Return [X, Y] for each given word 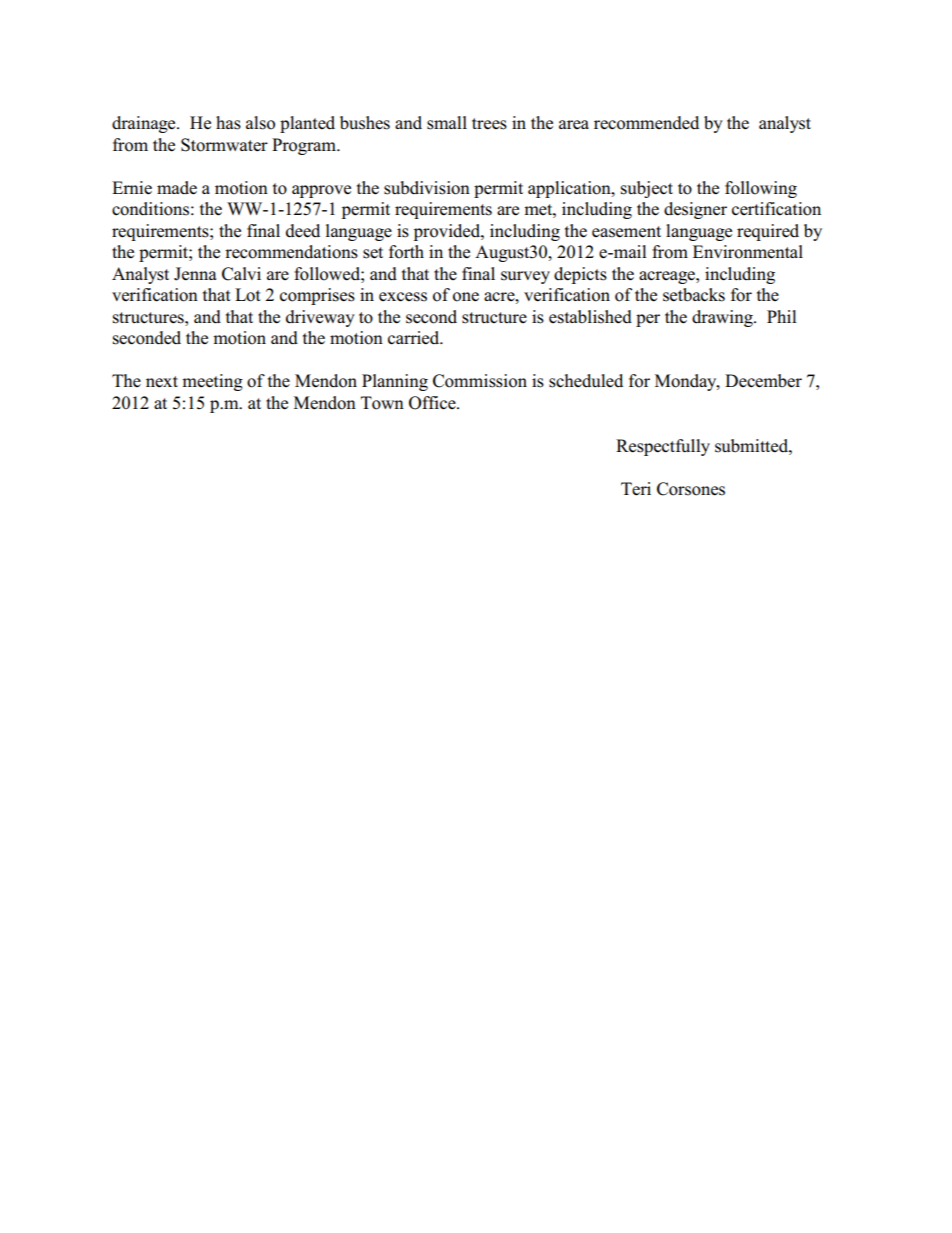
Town [382, 403]
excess [403, 297]
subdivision [427, 188]
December [763, 381]
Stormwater [224, 145]
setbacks [694, 295]
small [447, 123]
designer [695, 210]
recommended [646, 123]
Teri [636, 489]
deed [303, 231]
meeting [212, 382]
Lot [248, 295]
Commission [480, 381]
